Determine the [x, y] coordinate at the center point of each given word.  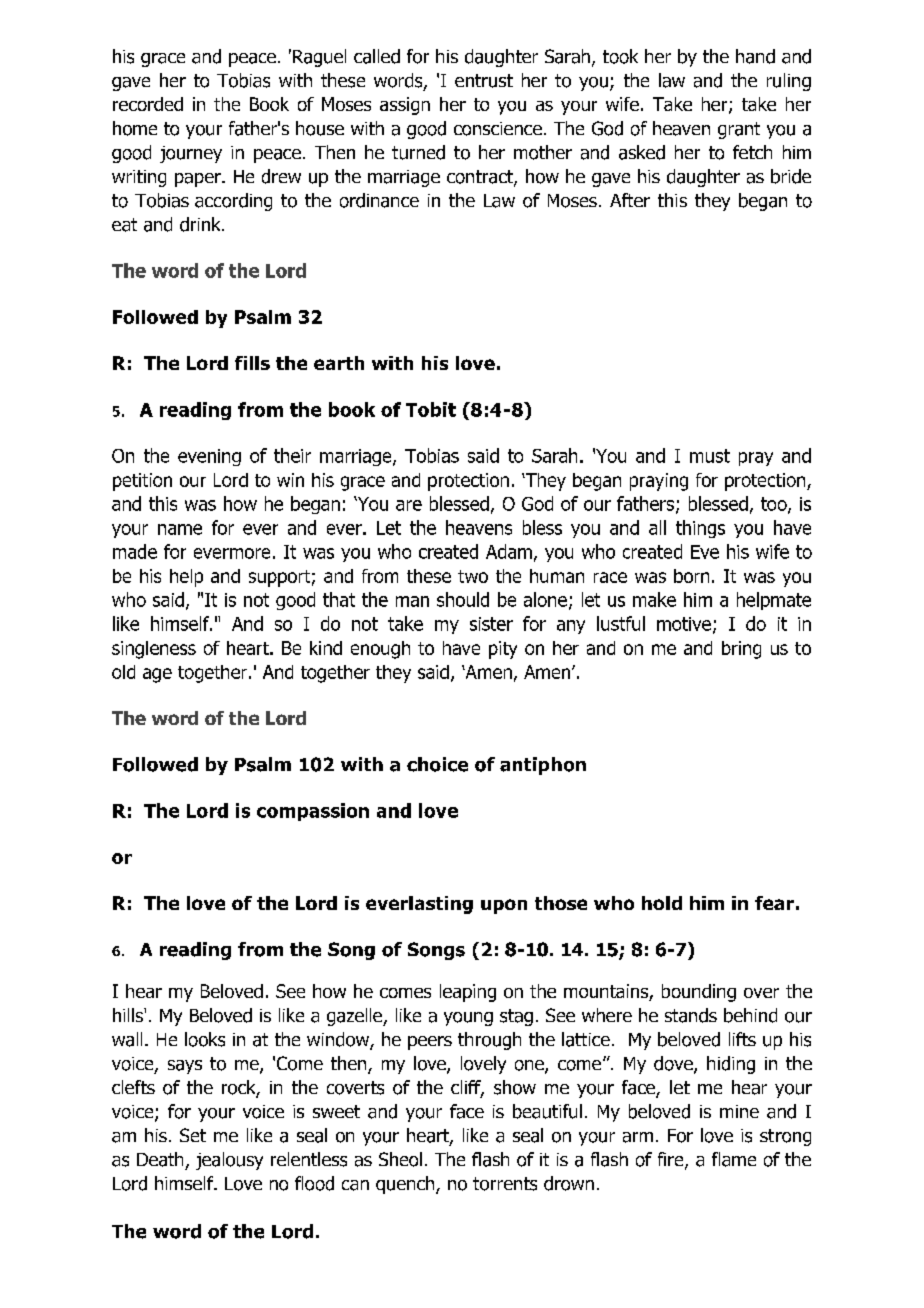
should [463, 599]
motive [684, 624]
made [135, 551]
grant [739, 130]
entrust [484, 81]
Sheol [400, 1159]
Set [193, 1135]
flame [734, 1159]
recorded [148, 104]
